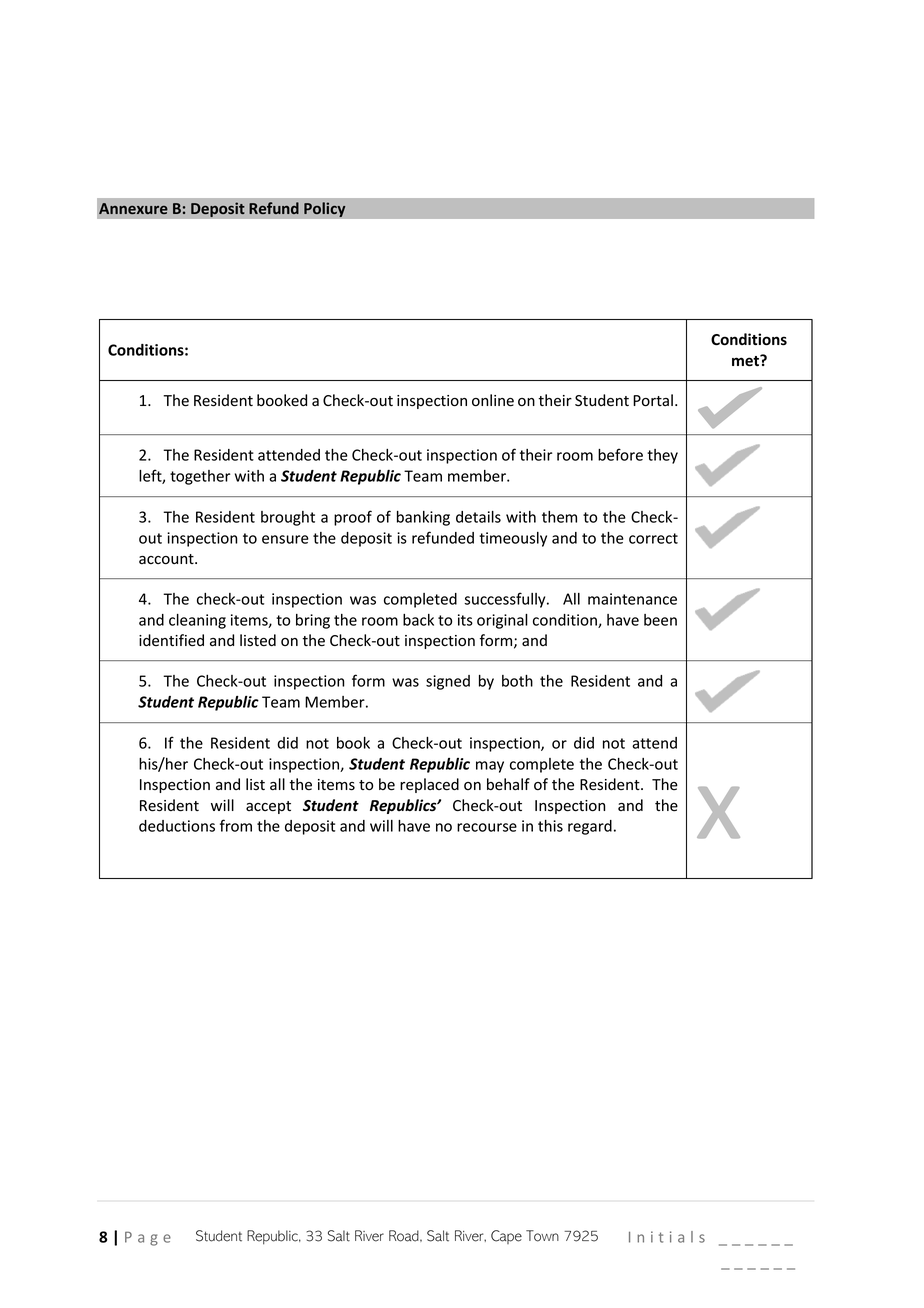  Describe the element at coordinates (590, 827) in the document. I see `regard` at that location.
